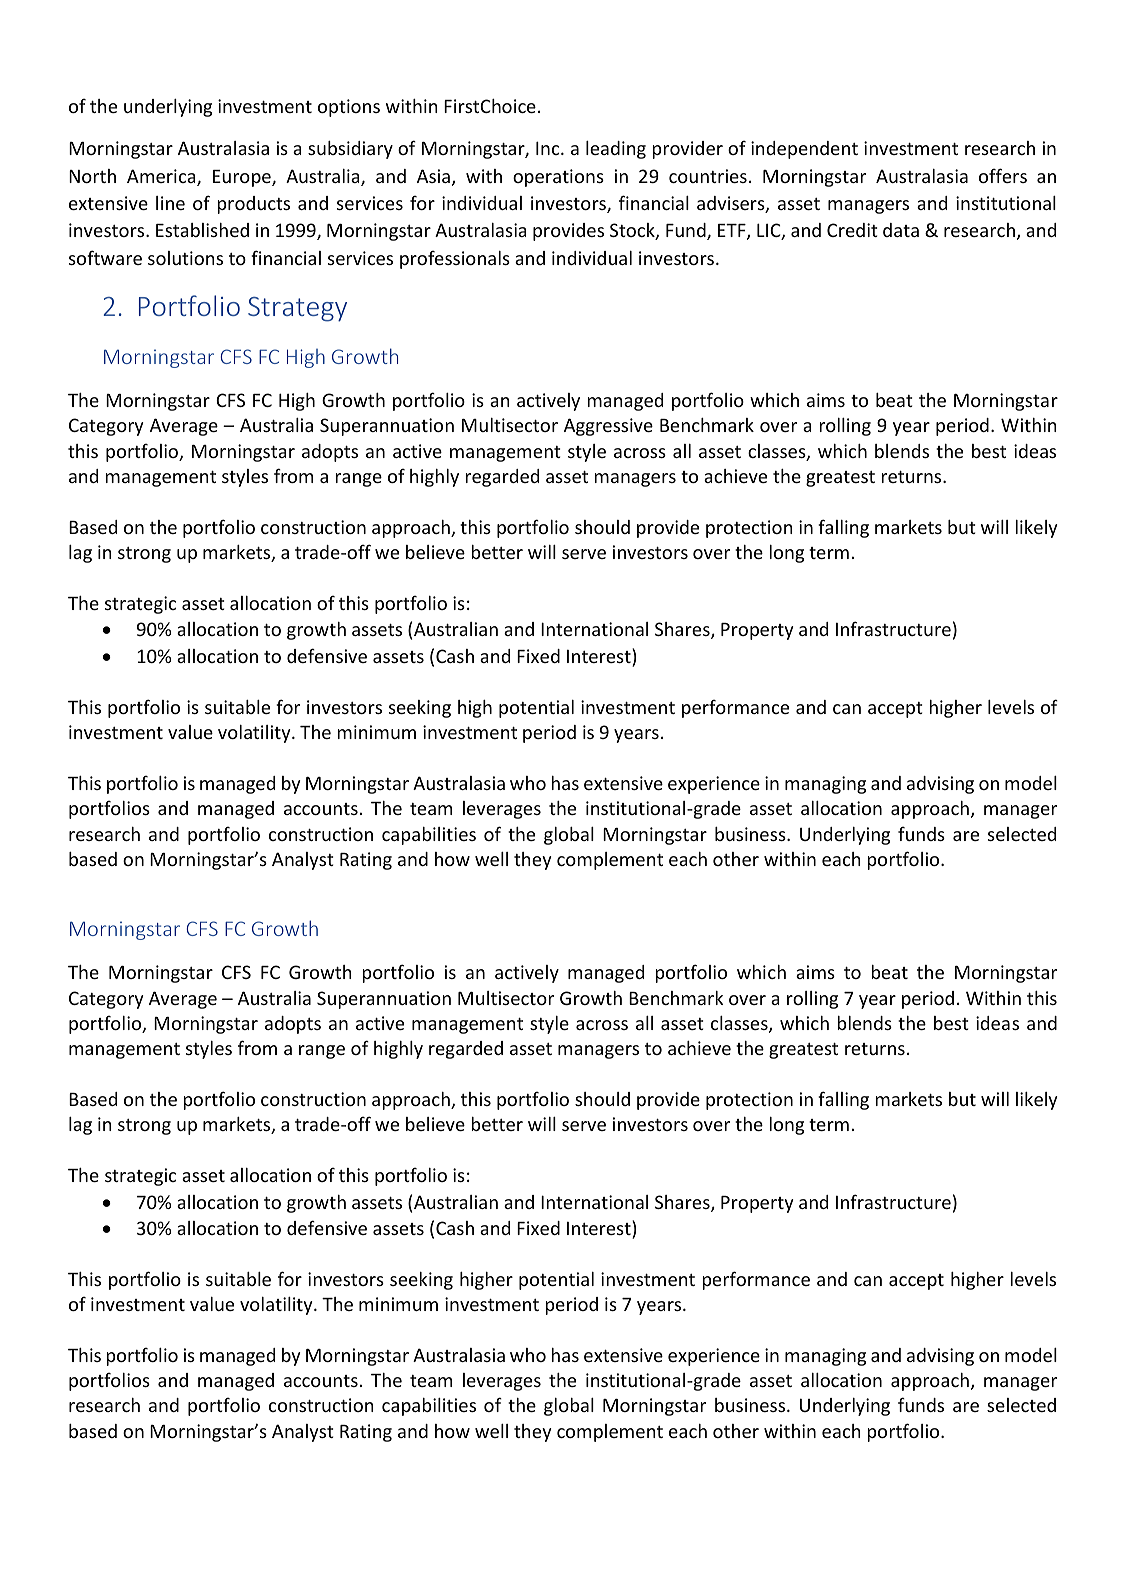  Describe the element at coordinates (202, 230) in the screenshot. I see `Established` at that location.
